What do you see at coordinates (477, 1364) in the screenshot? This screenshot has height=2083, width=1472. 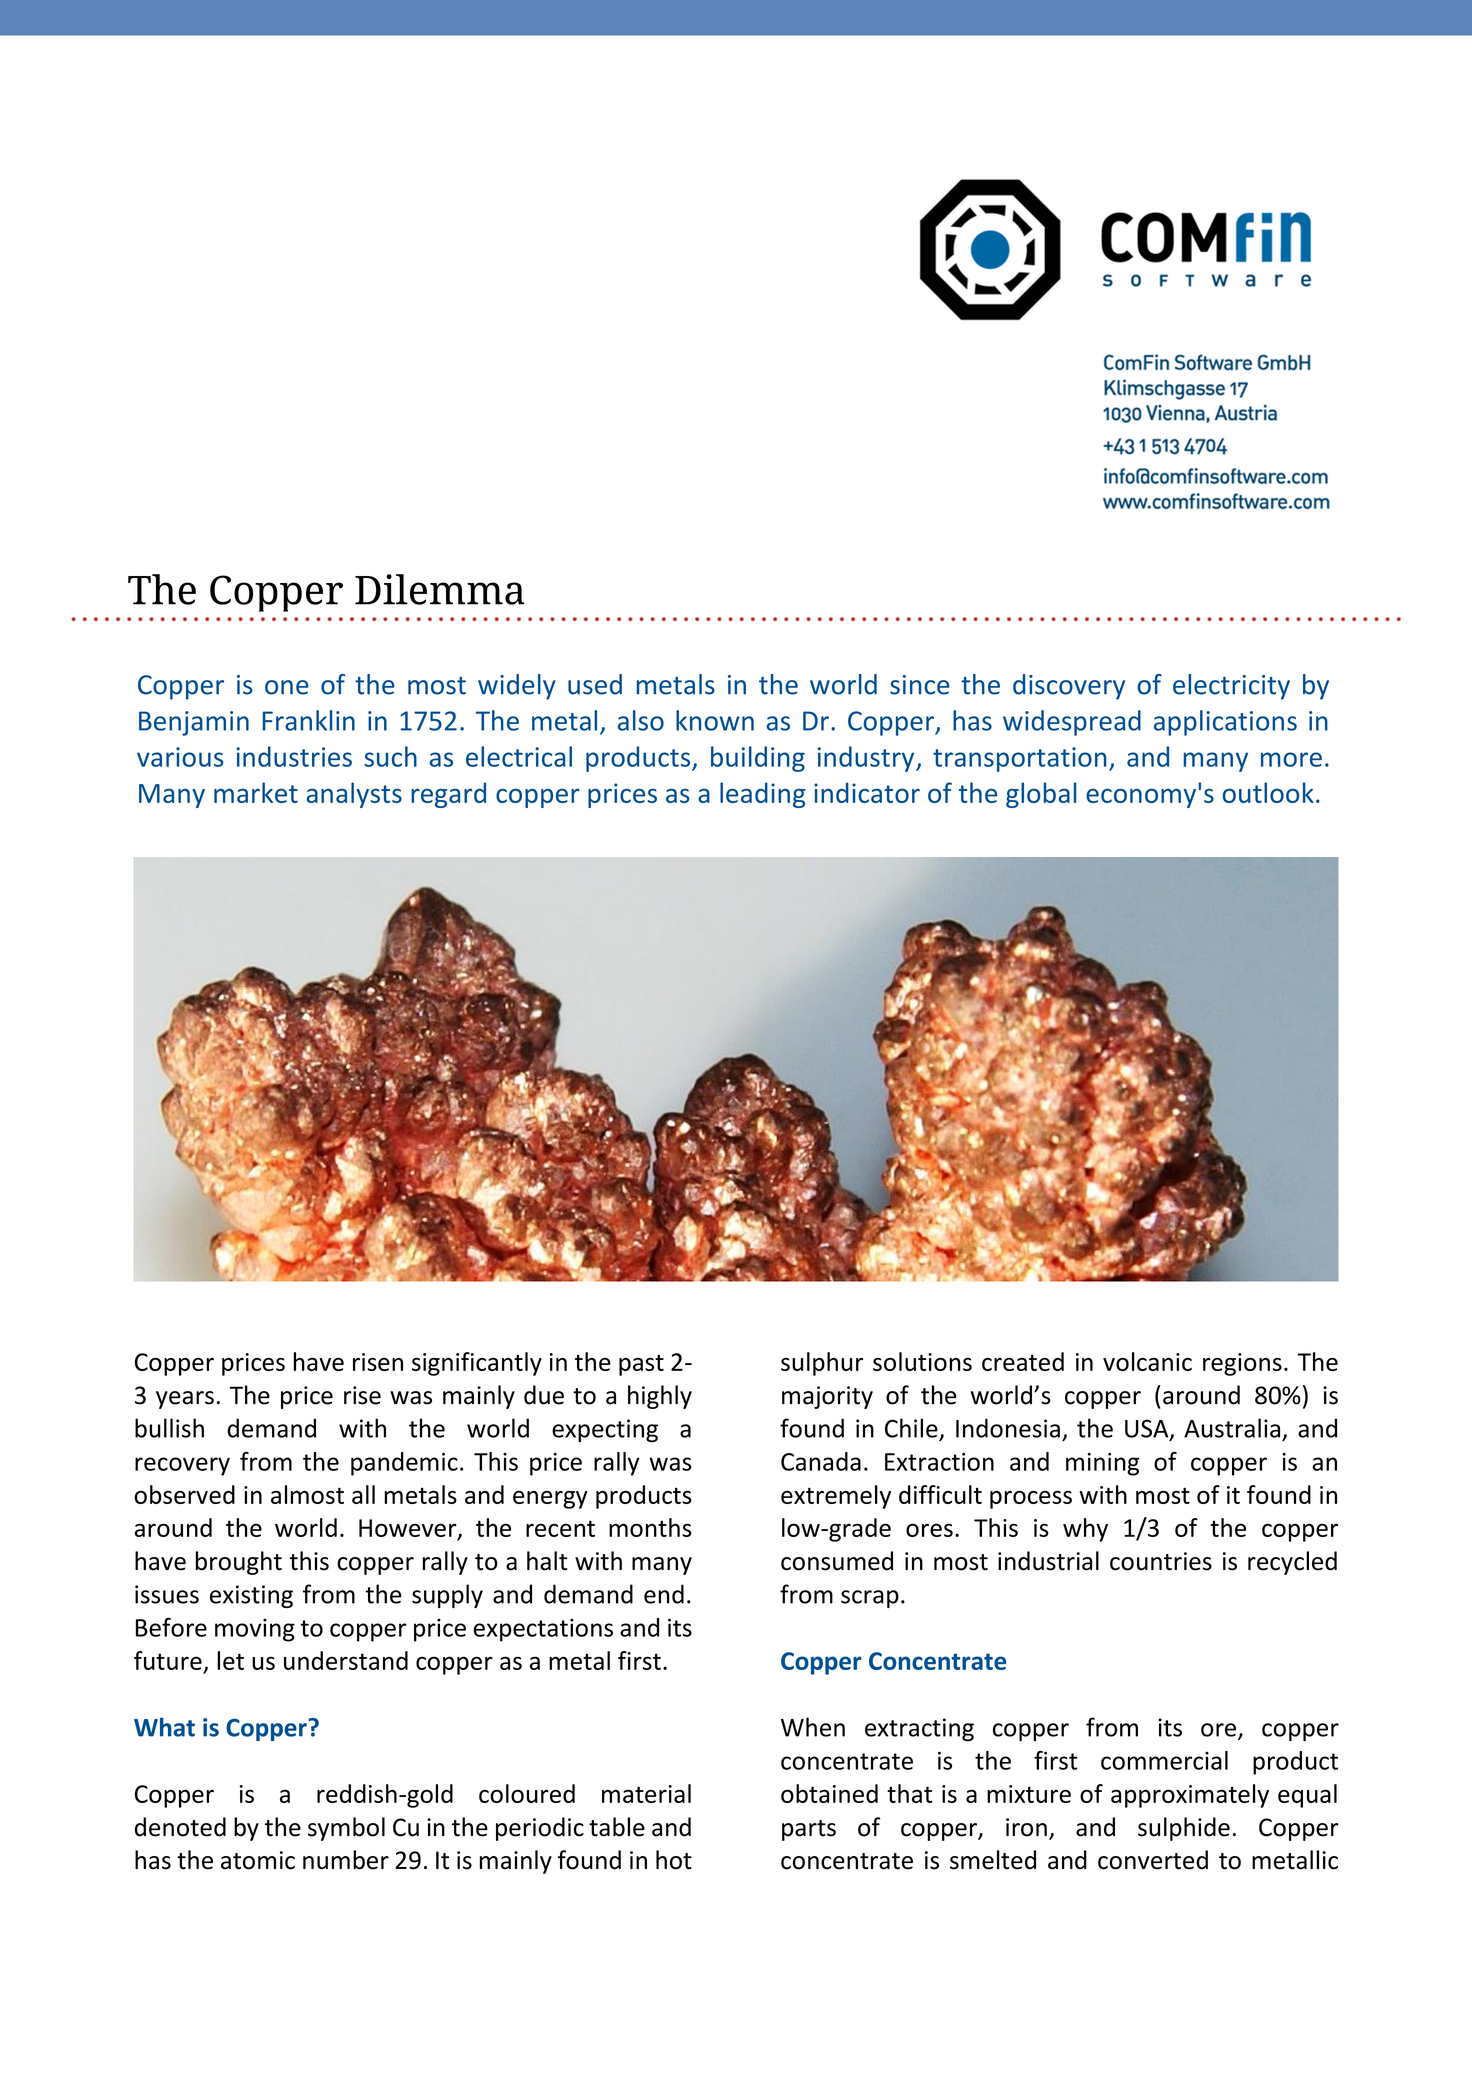 I see `significantly` at bounding box center [477, 1364].
